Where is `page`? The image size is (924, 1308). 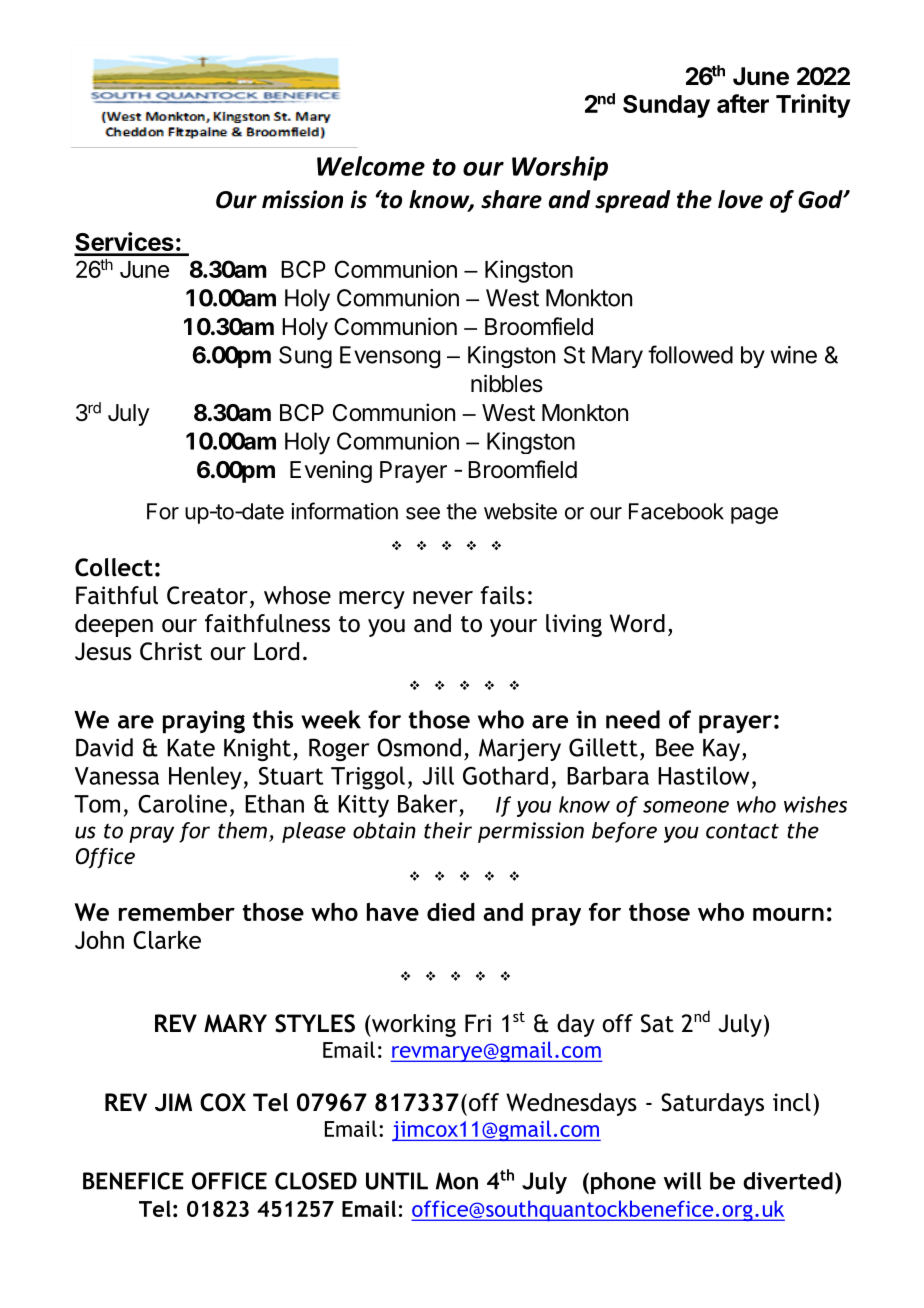 page is located at coordinates (754, 515).
